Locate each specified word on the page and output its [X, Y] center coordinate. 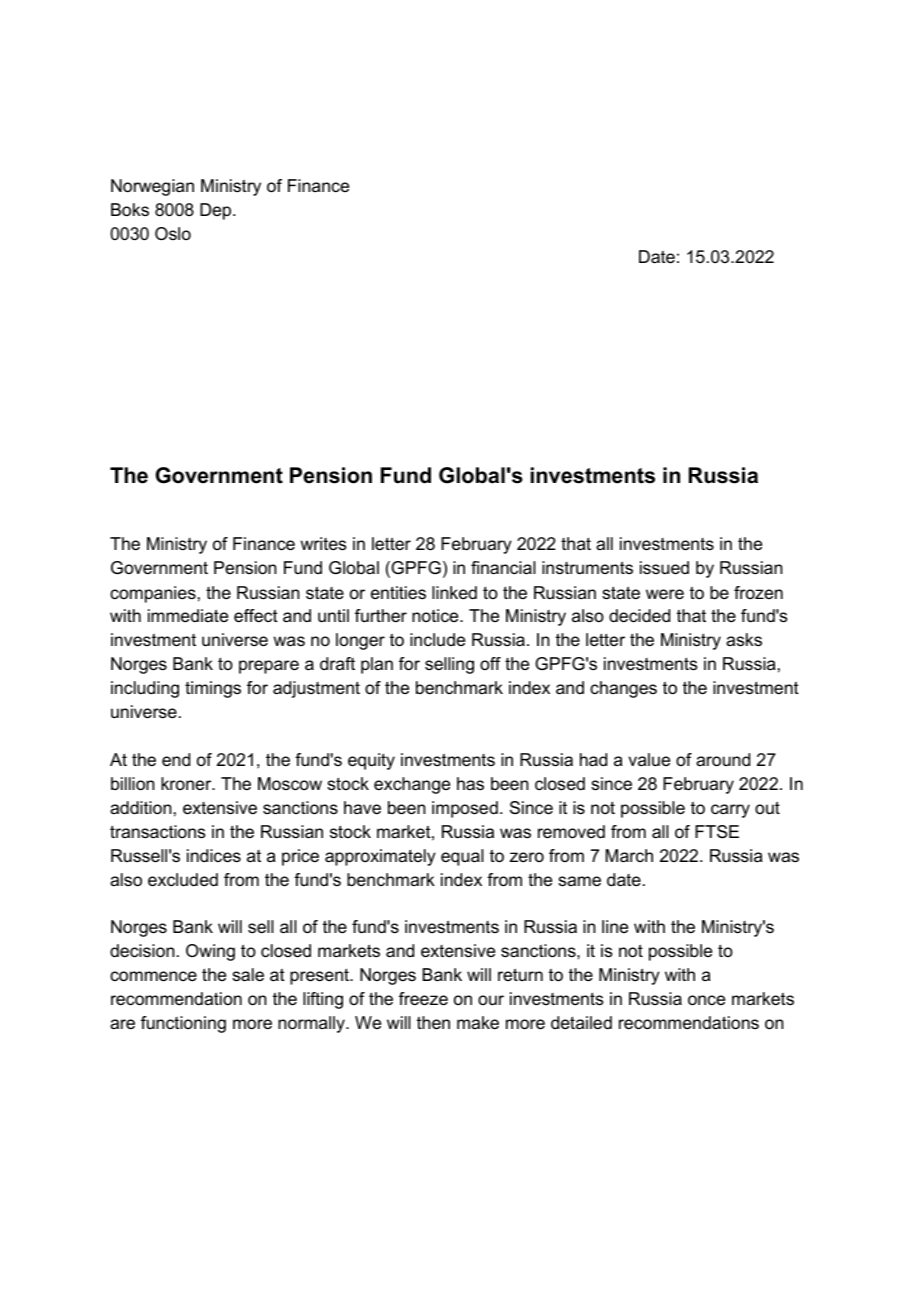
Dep [217, 211]
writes [323, 544]
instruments [587, 568]
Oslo [173, 233]
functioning [183, 1024]
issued [664, 568]
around [723, 760]
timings [213, 689]
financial [503, 568]
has [470, 783]
